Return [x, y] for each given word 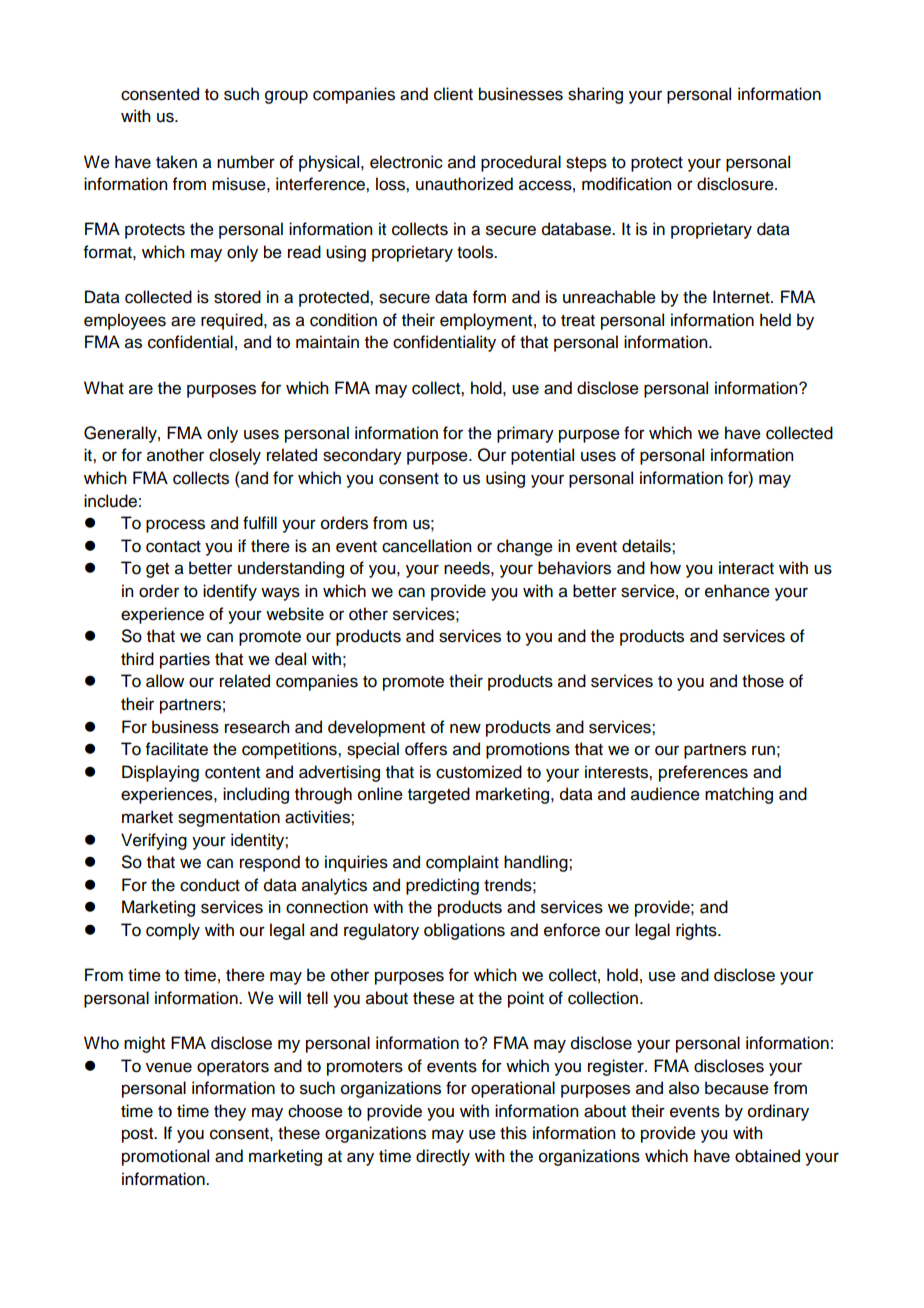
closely [235, 456]
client [453, 94]
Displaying [160, 773]
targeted [439, 795]
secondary [362, 456]
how [665, 568]
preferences [703, 773]
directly [443, 1157]
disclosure [736, 184]
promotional [165, 1157]
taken [176, 162]
